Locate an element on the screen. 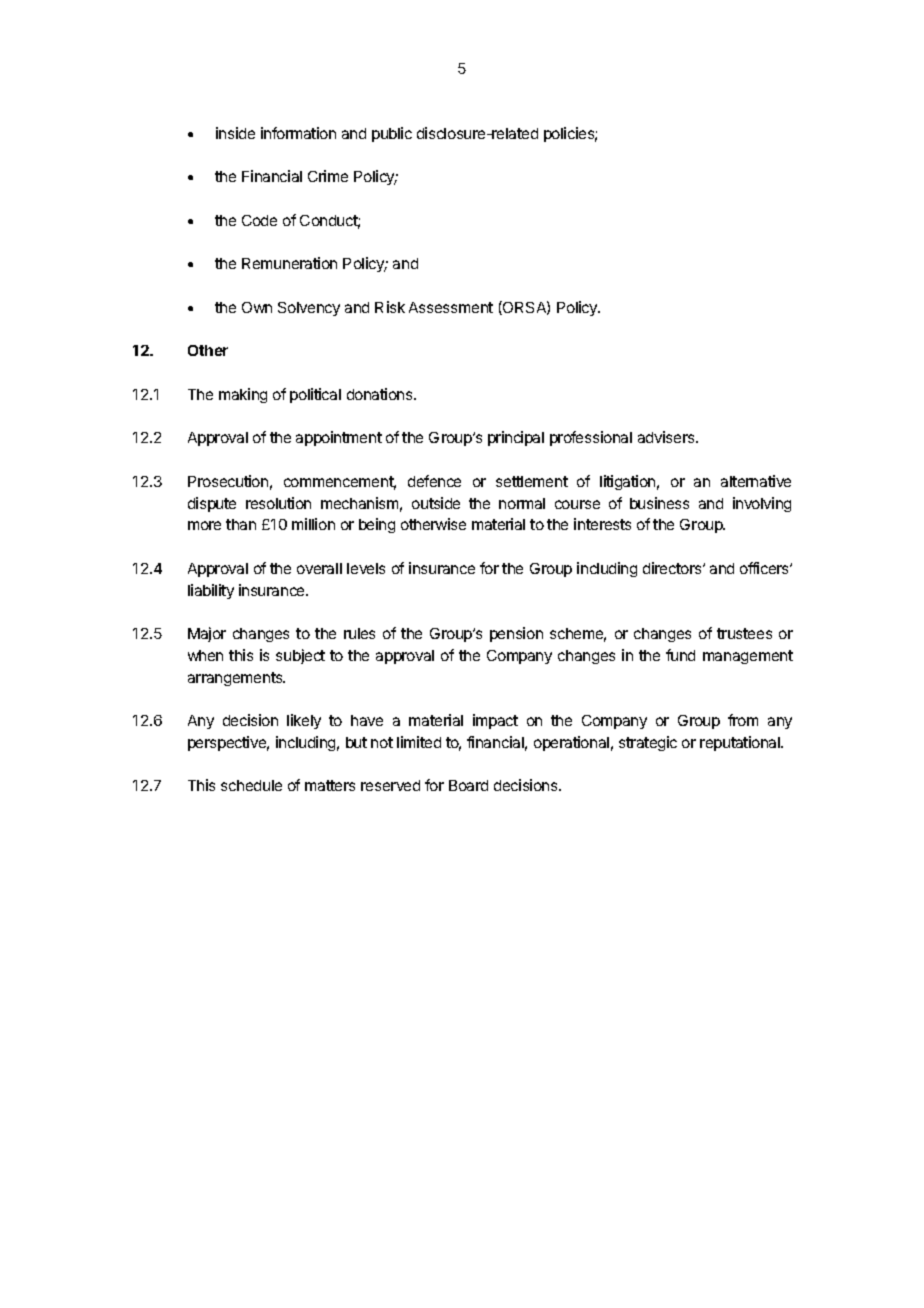  Board is located at coordinates (468, 785).
